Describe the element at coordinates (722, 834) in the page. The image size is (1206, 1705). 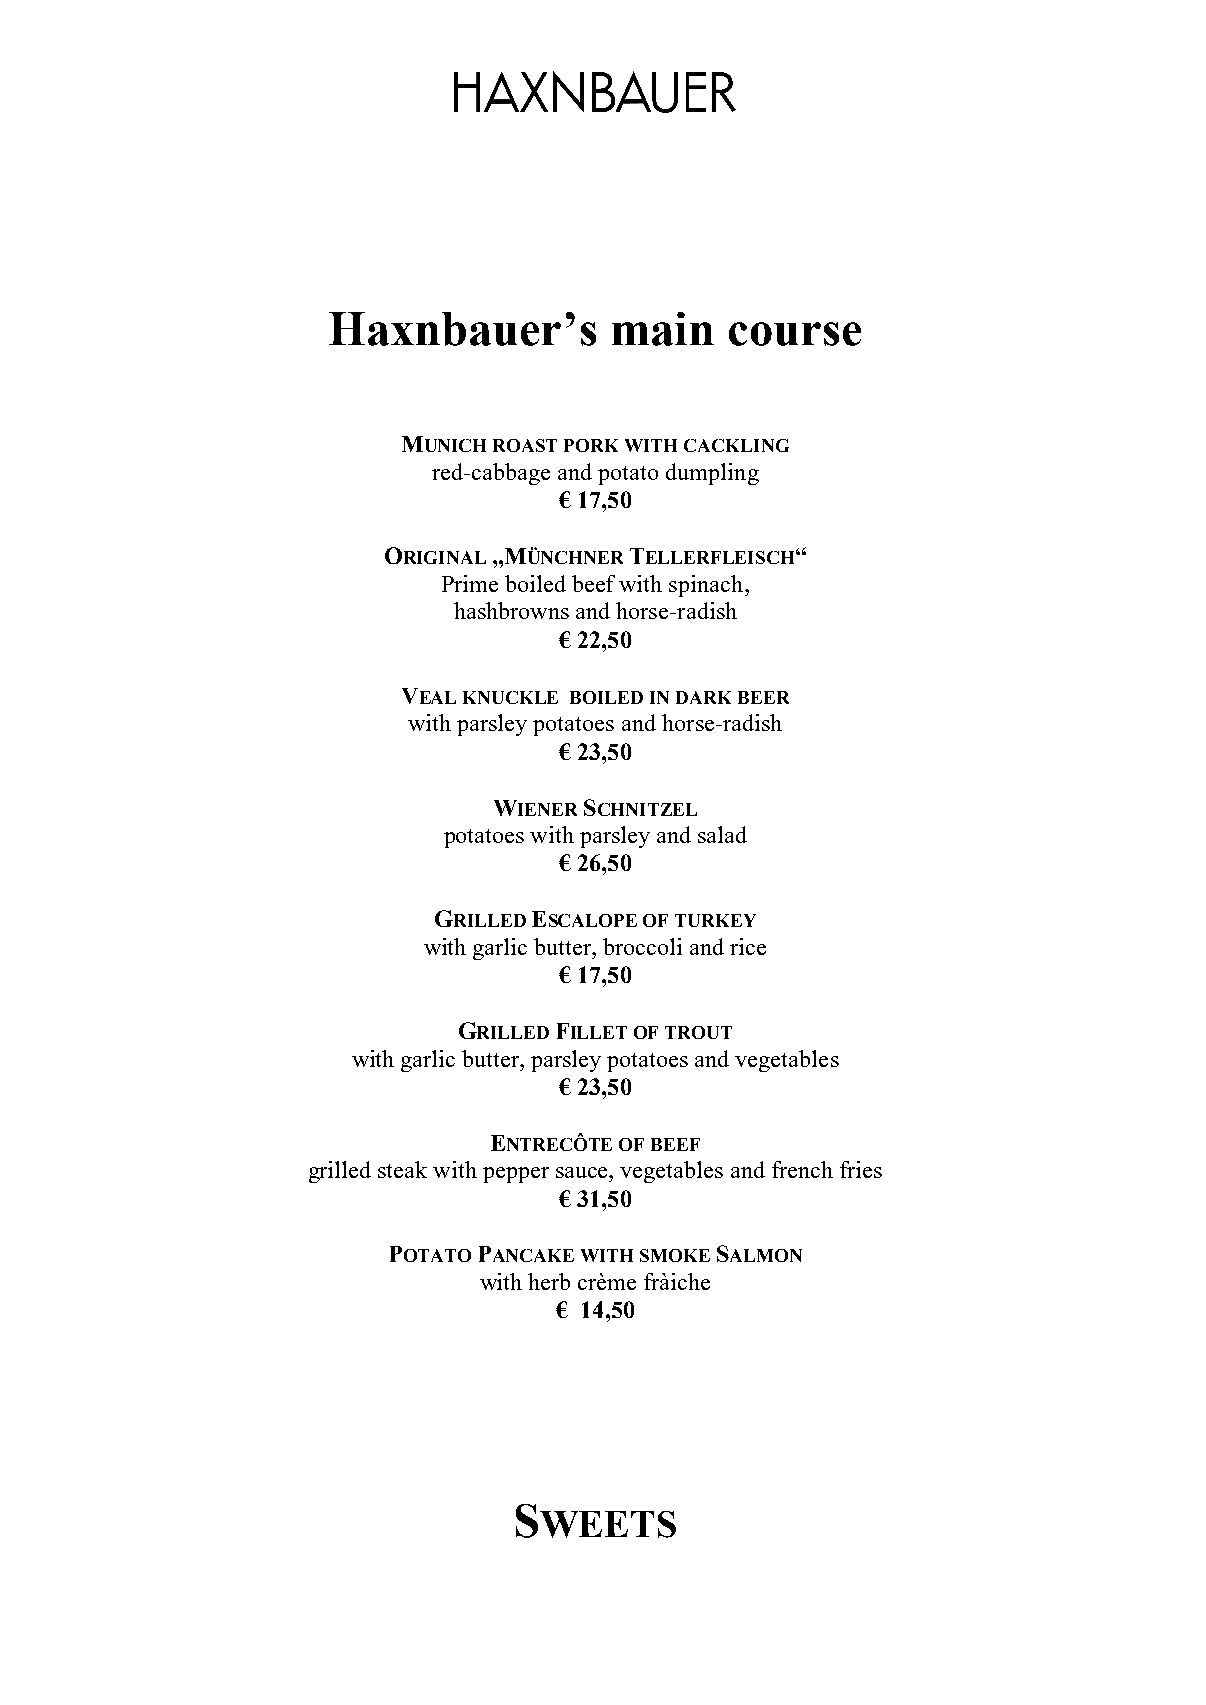
I see `salad` at that location.
